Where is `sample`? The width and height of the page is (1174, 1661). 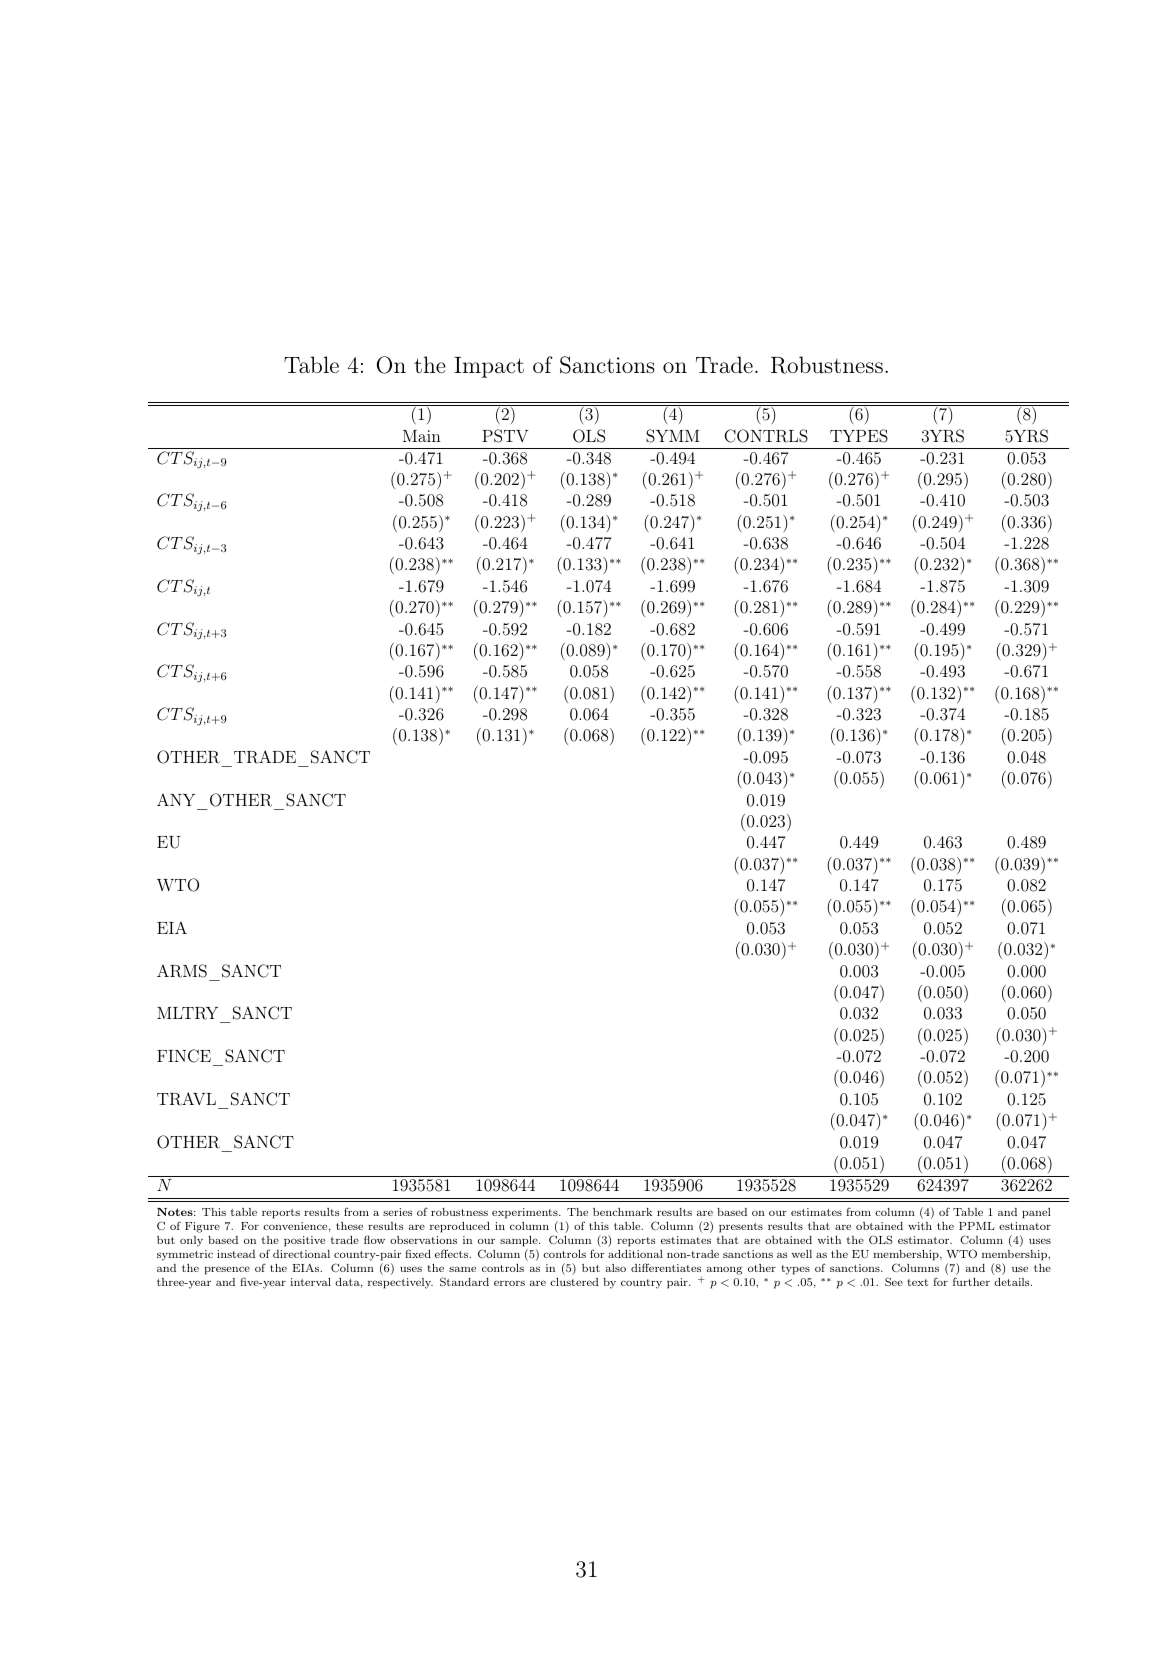 sample is located at coordinates (520, 1243).
